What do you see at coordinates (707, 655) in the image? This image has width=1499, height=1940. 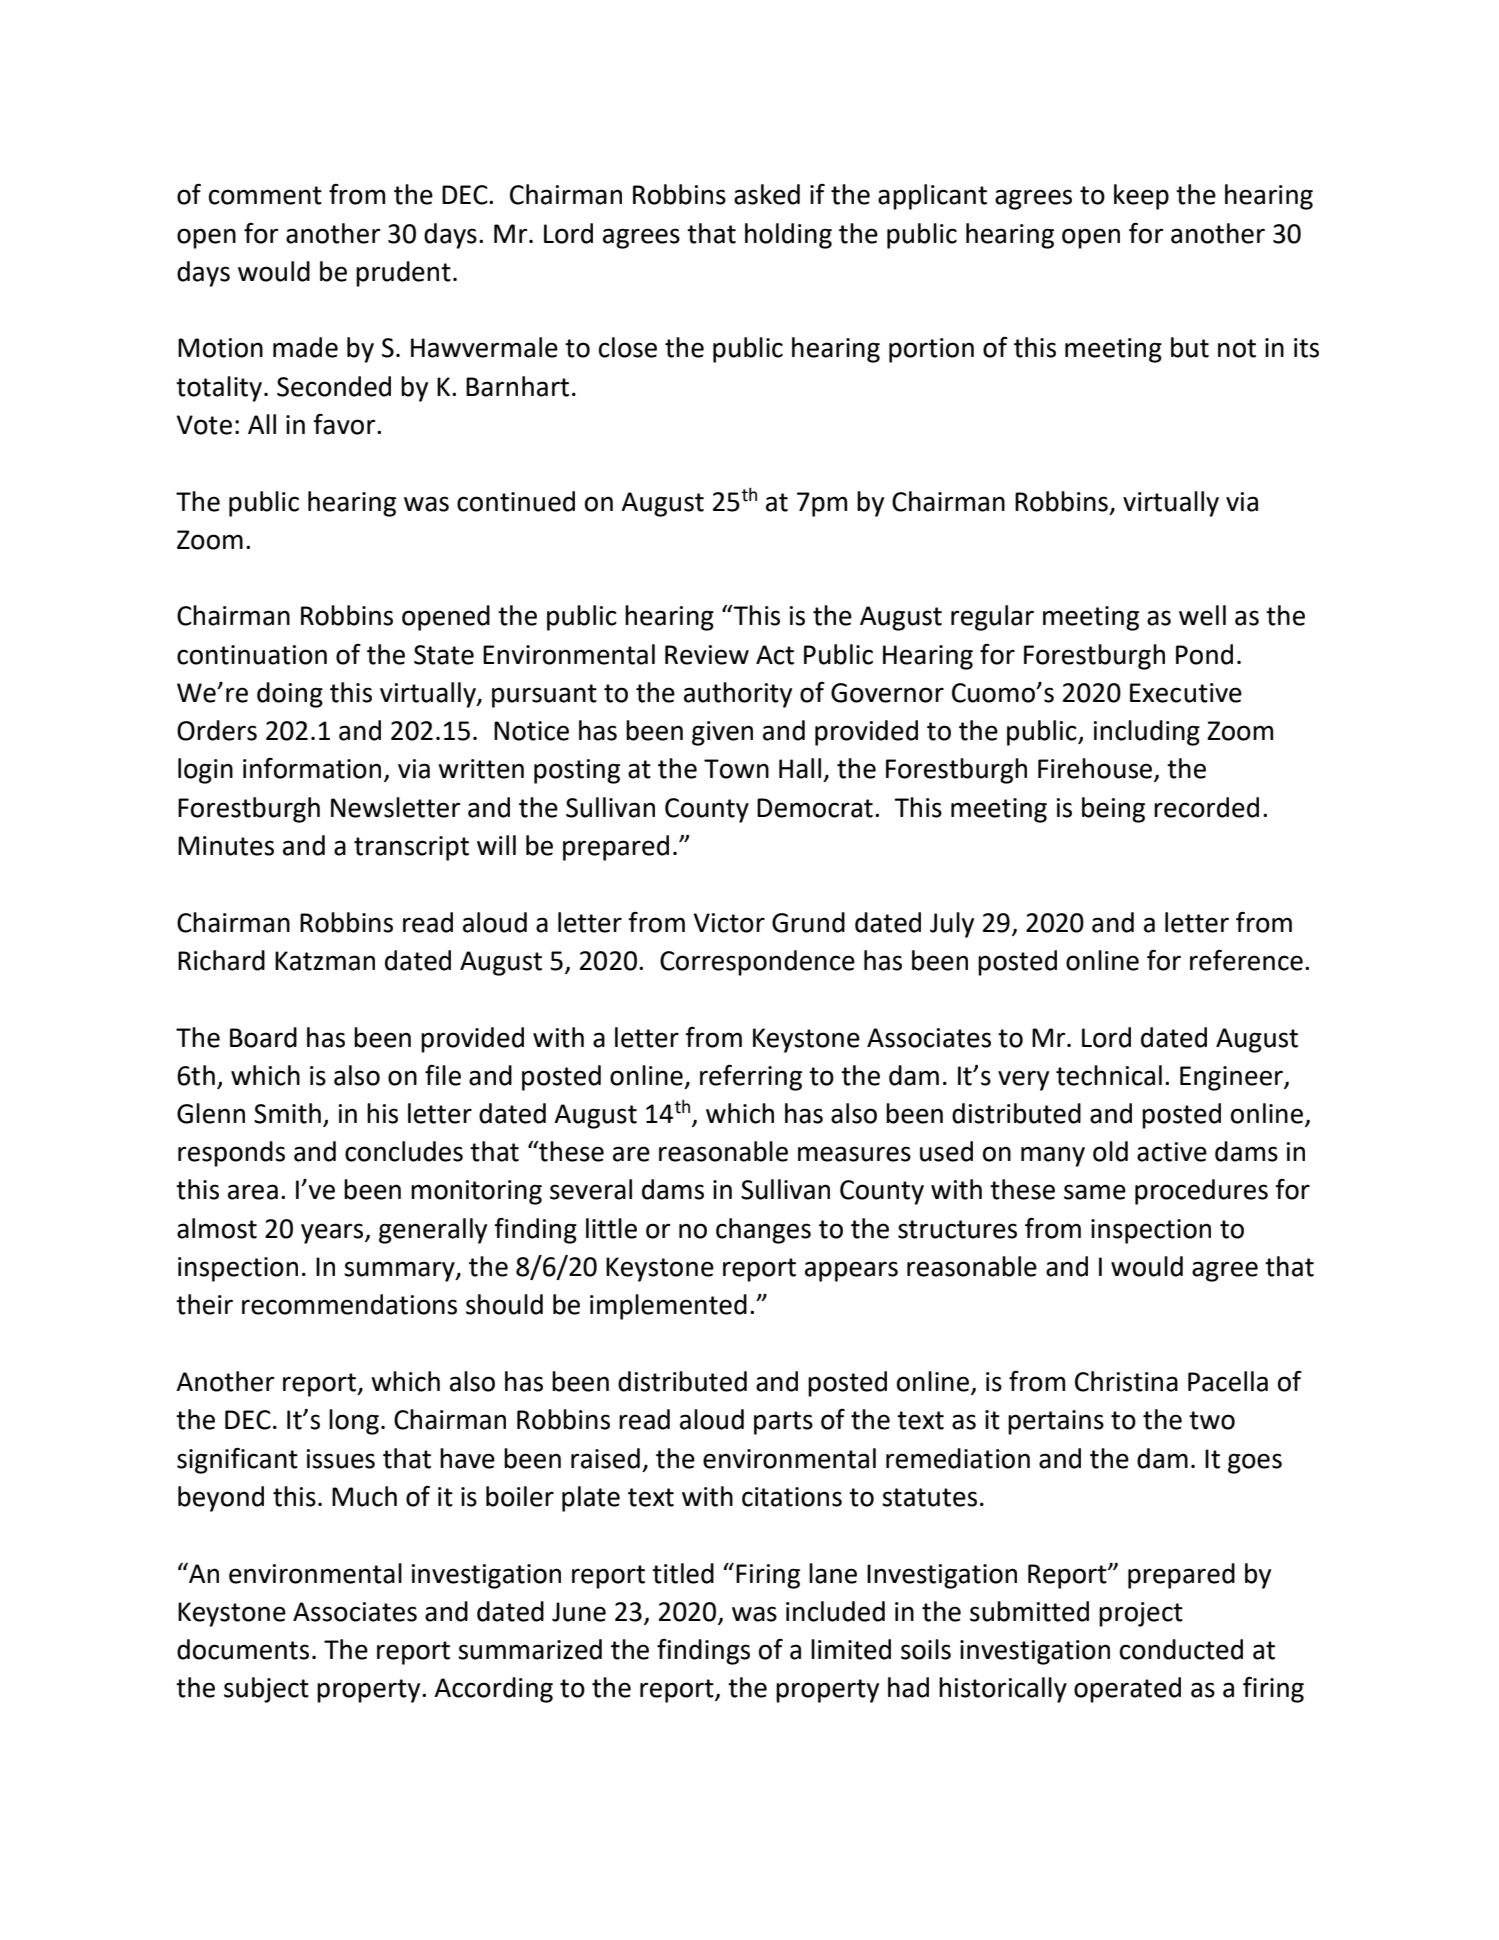 I see `Review` at bounding box center [707, 655].
